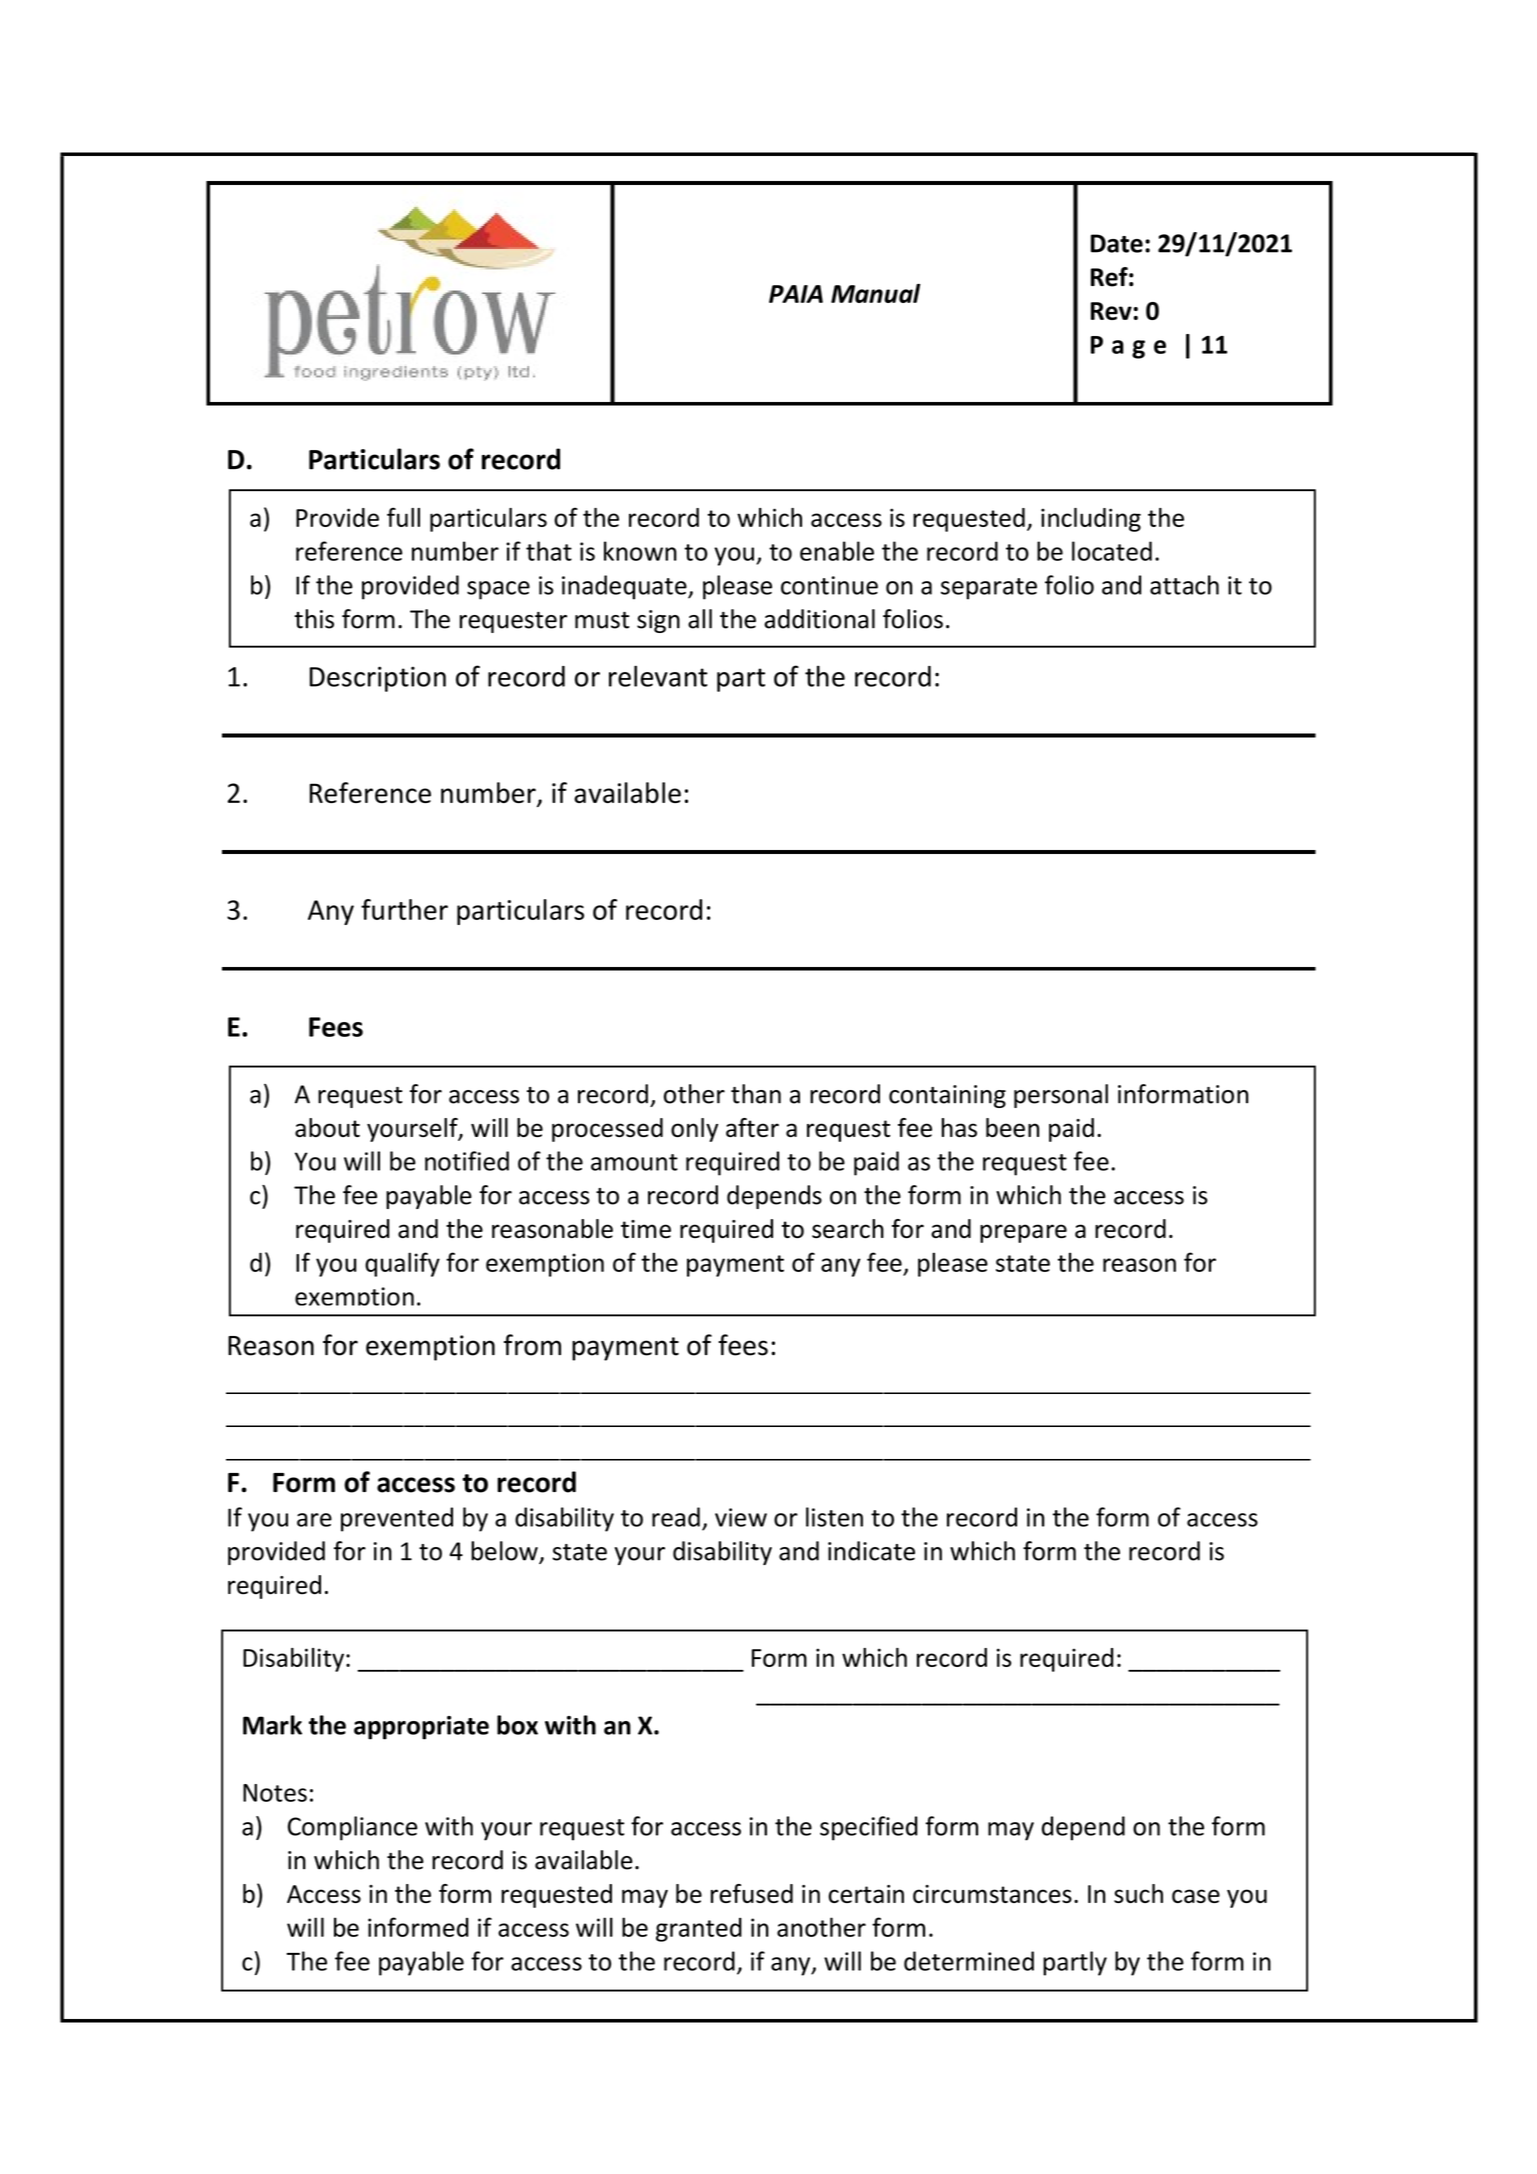  I want to click on such, so click(1138, 1893).
